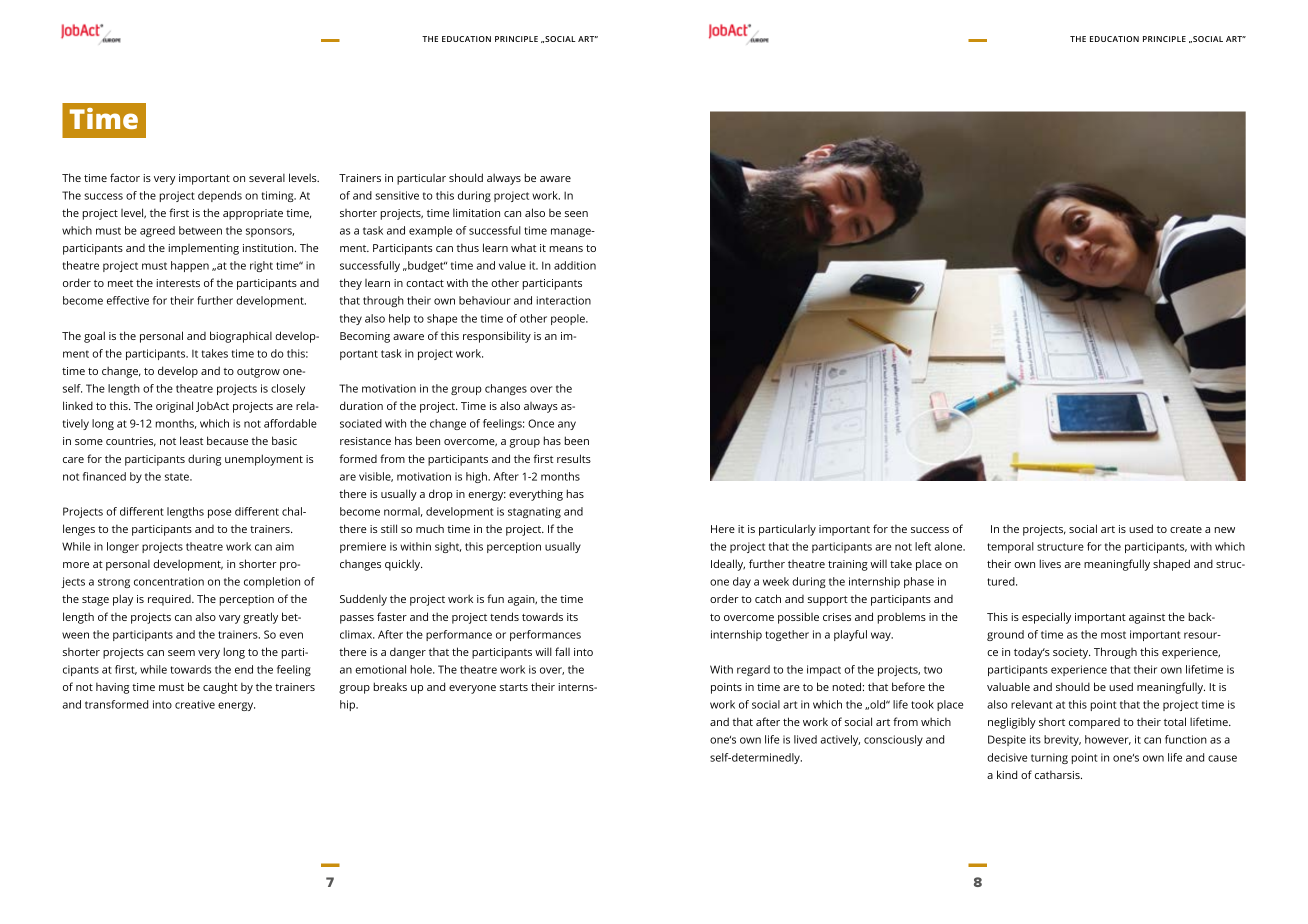 Image resolution: width=1308 pixels, height=924 pixels. Describe the element at coordinates (1049, 758) in the screenshot. I see `turning` at that location.
